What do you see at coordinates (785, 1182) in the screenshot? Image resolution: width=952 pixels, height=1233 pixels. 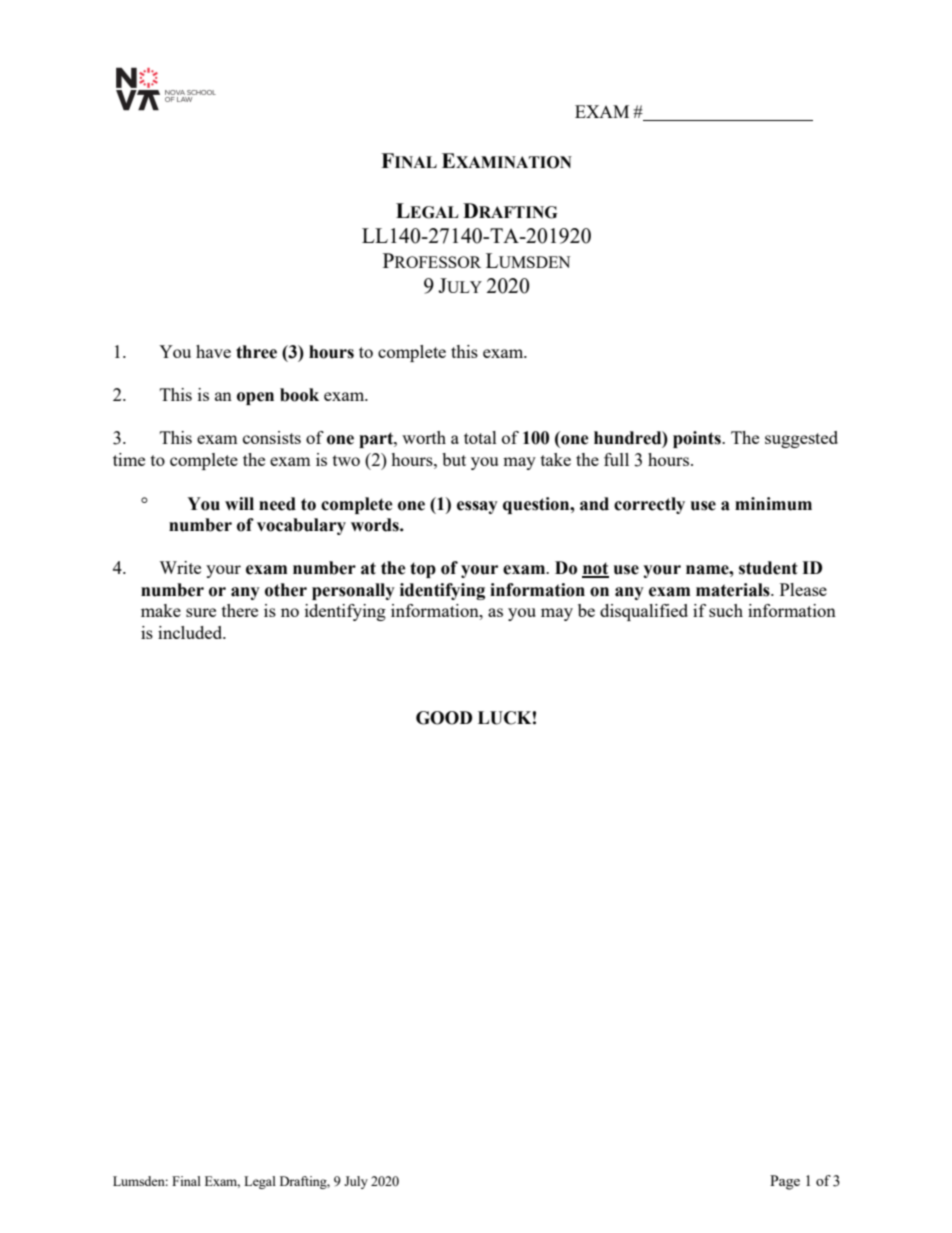 I see `Page` at bounding box center [785, 1182].
